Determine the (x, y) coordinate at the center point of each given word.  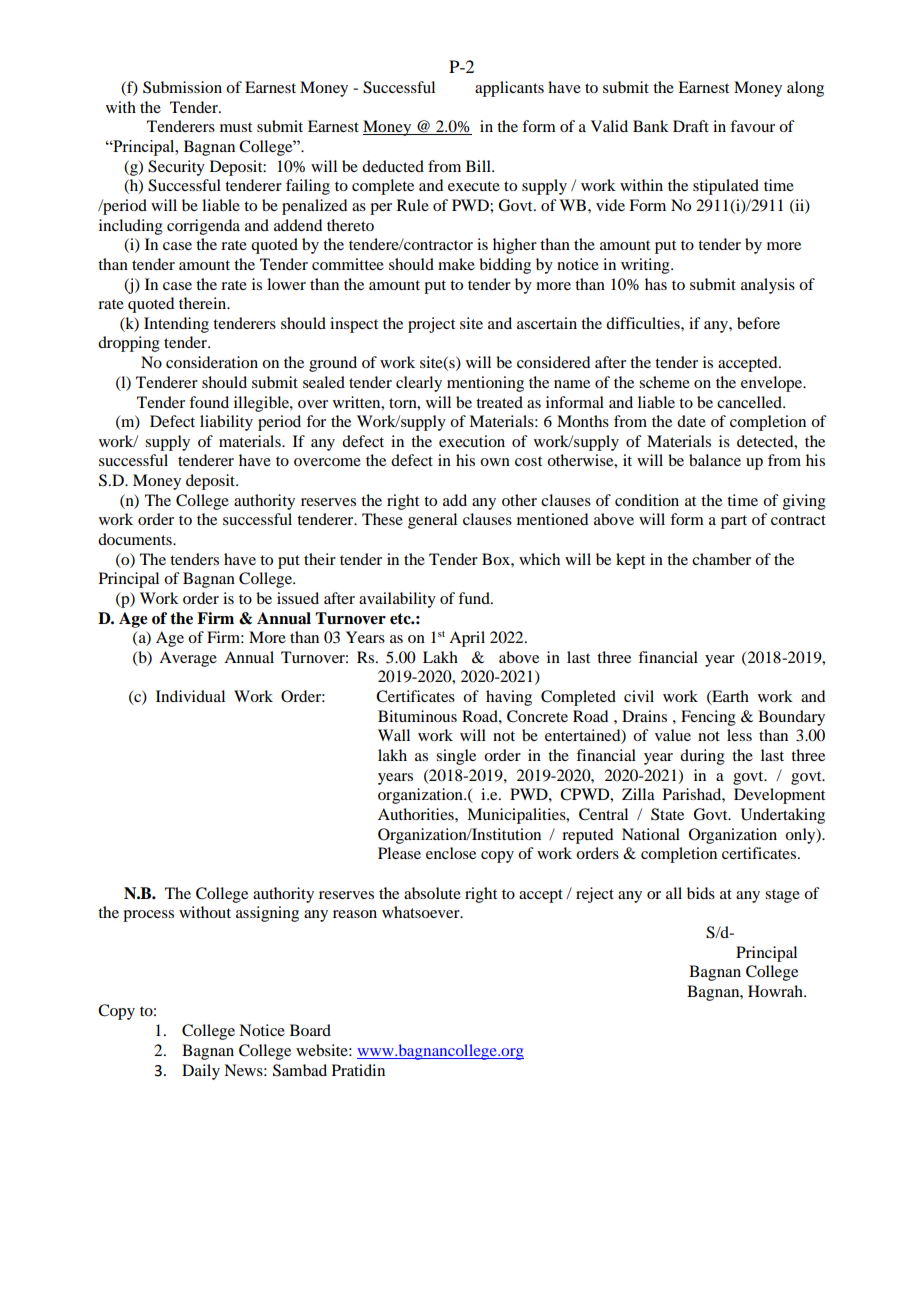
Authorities (417, 814)
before (758, 323)
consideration (212, 362)
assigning (267, 914)
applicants (509, 89)
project (431, 325)
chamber (721, 559)
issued (298, 598)
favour (752, 126)
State (667, 814)
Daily (201, 1072)
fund (475, 598)
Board (310, 1030)
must (236, 127)
